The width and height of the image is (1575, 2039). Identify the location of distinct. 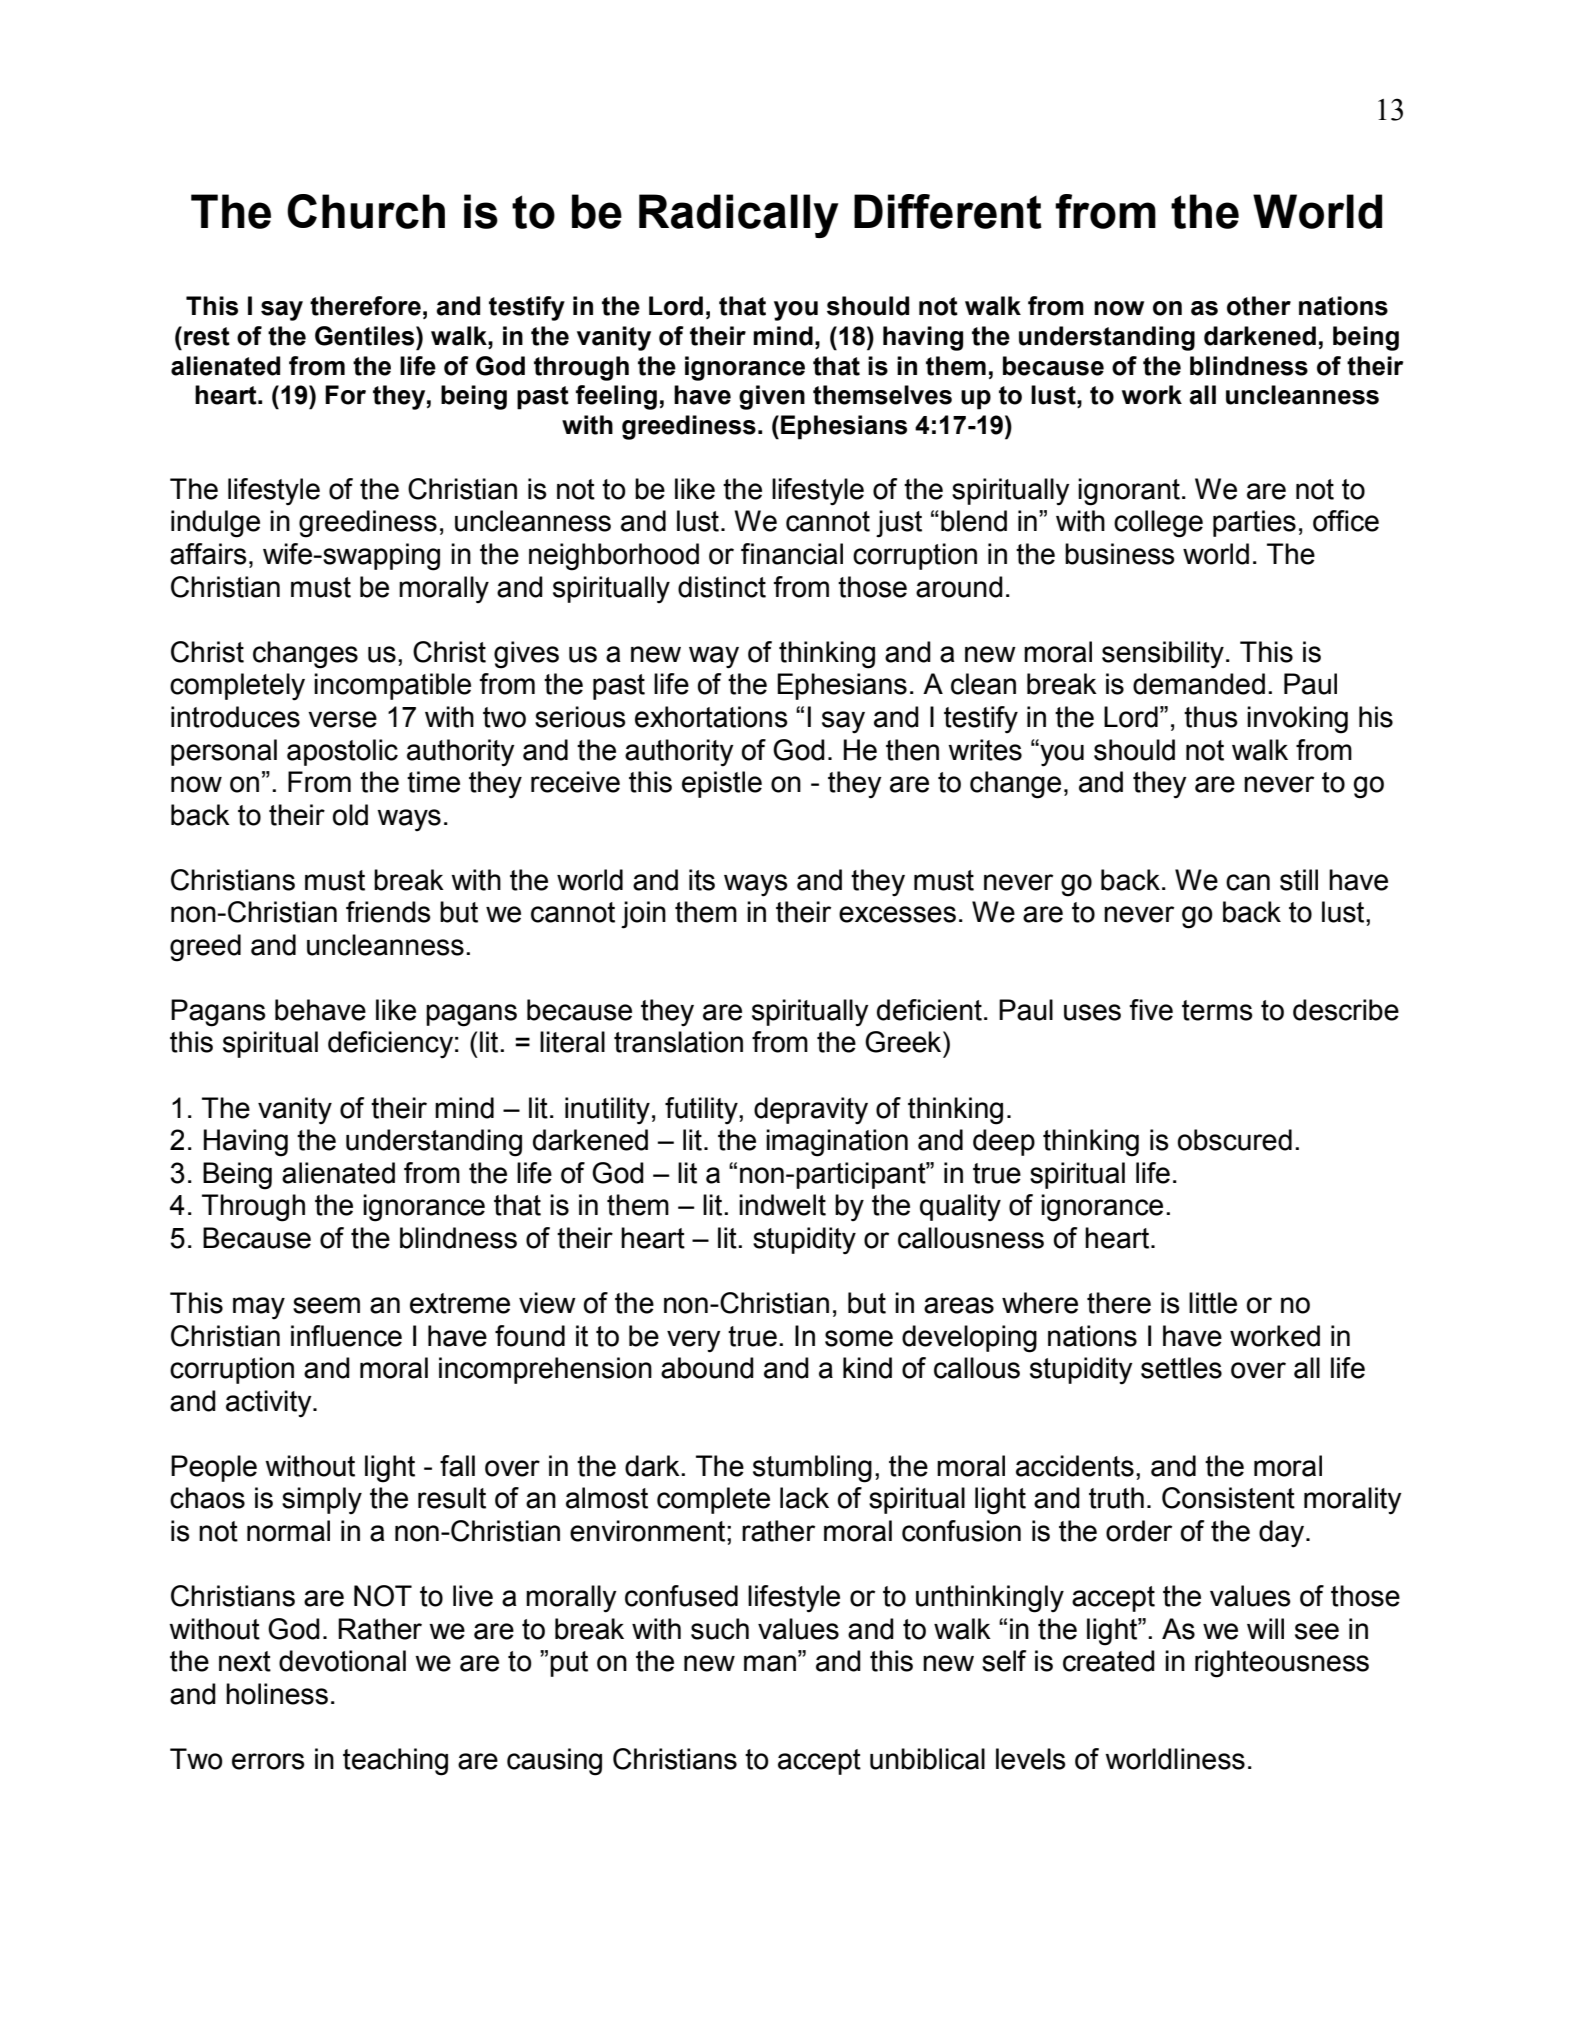
(722, 587).
